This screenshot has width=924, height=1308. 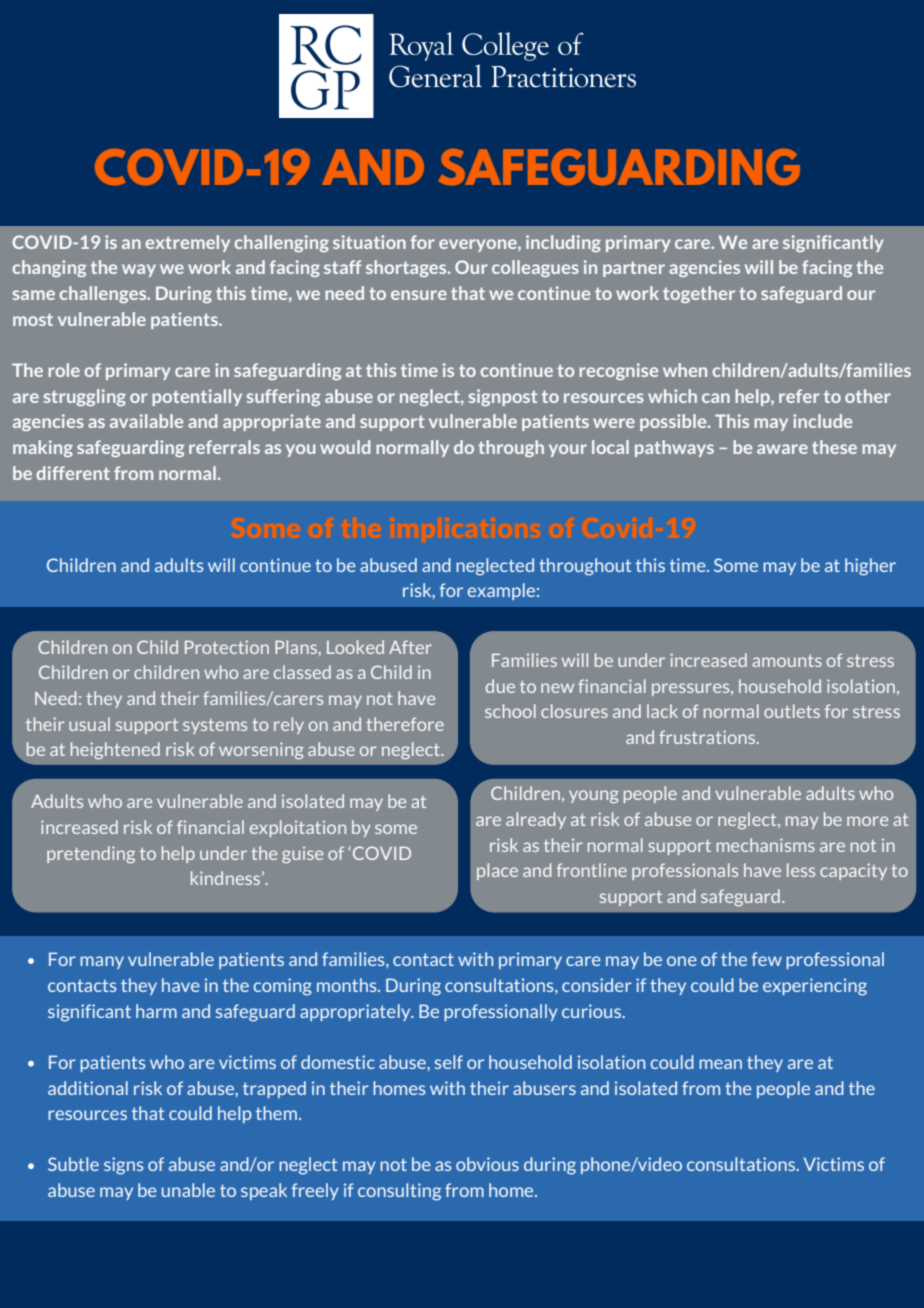 I want to click on mean, so click(x=720, y=1064).
